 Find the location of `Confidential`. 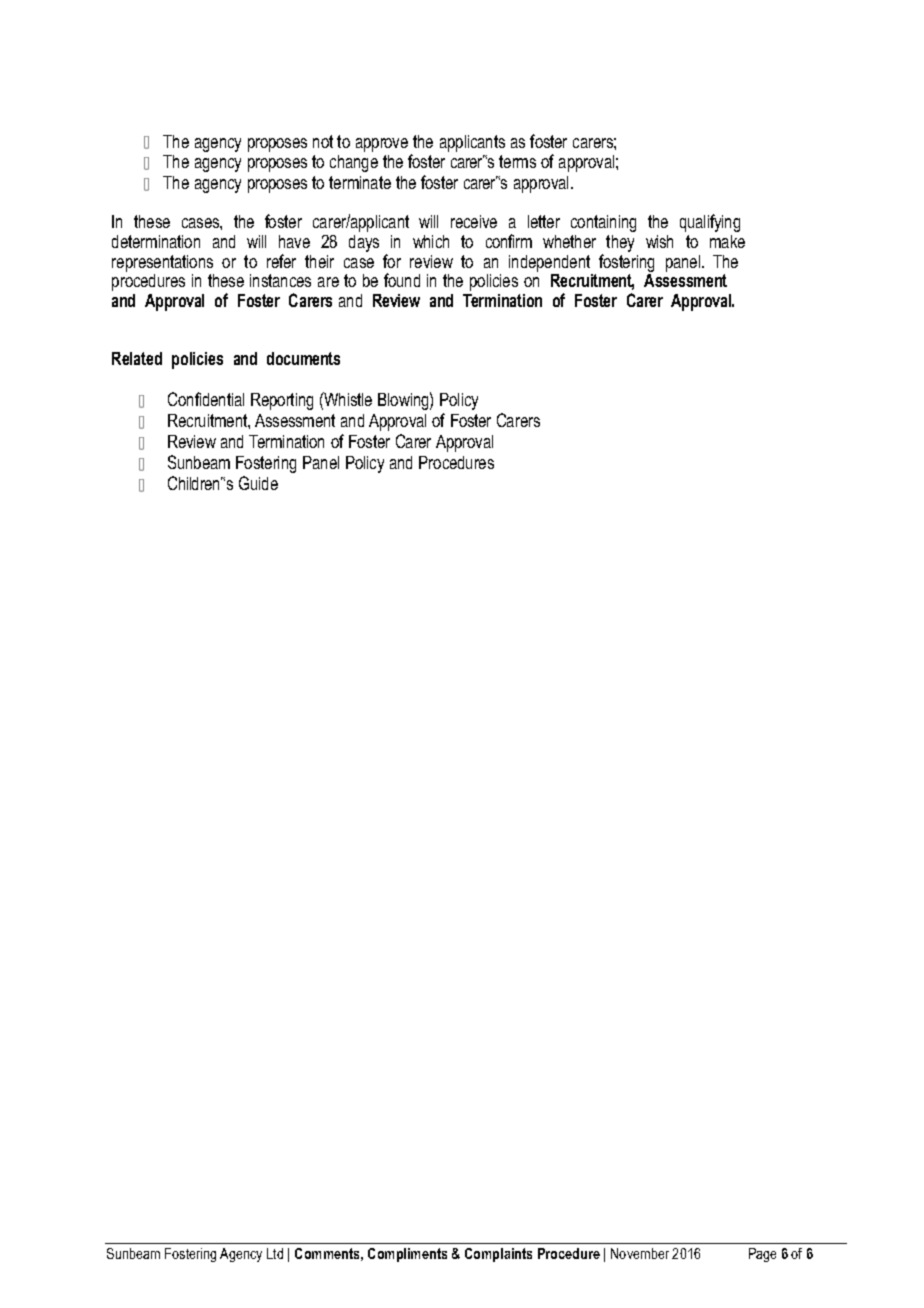

Confidential is located at coordinates (206, 399).
